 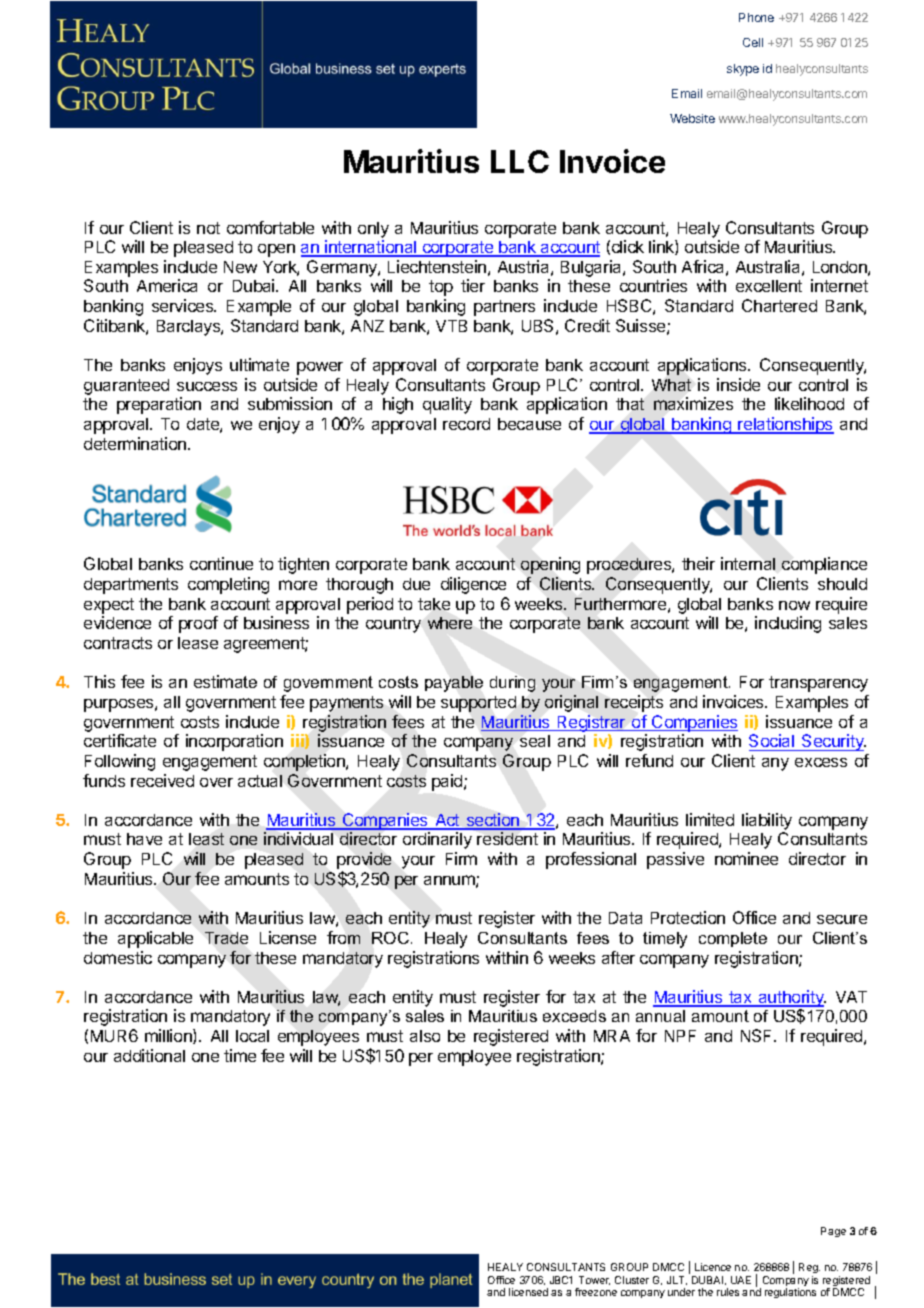 What do you see at coordinates (741, 1280) in the screenshot?
I see `UAE` at bounding box center [741, 1280].
